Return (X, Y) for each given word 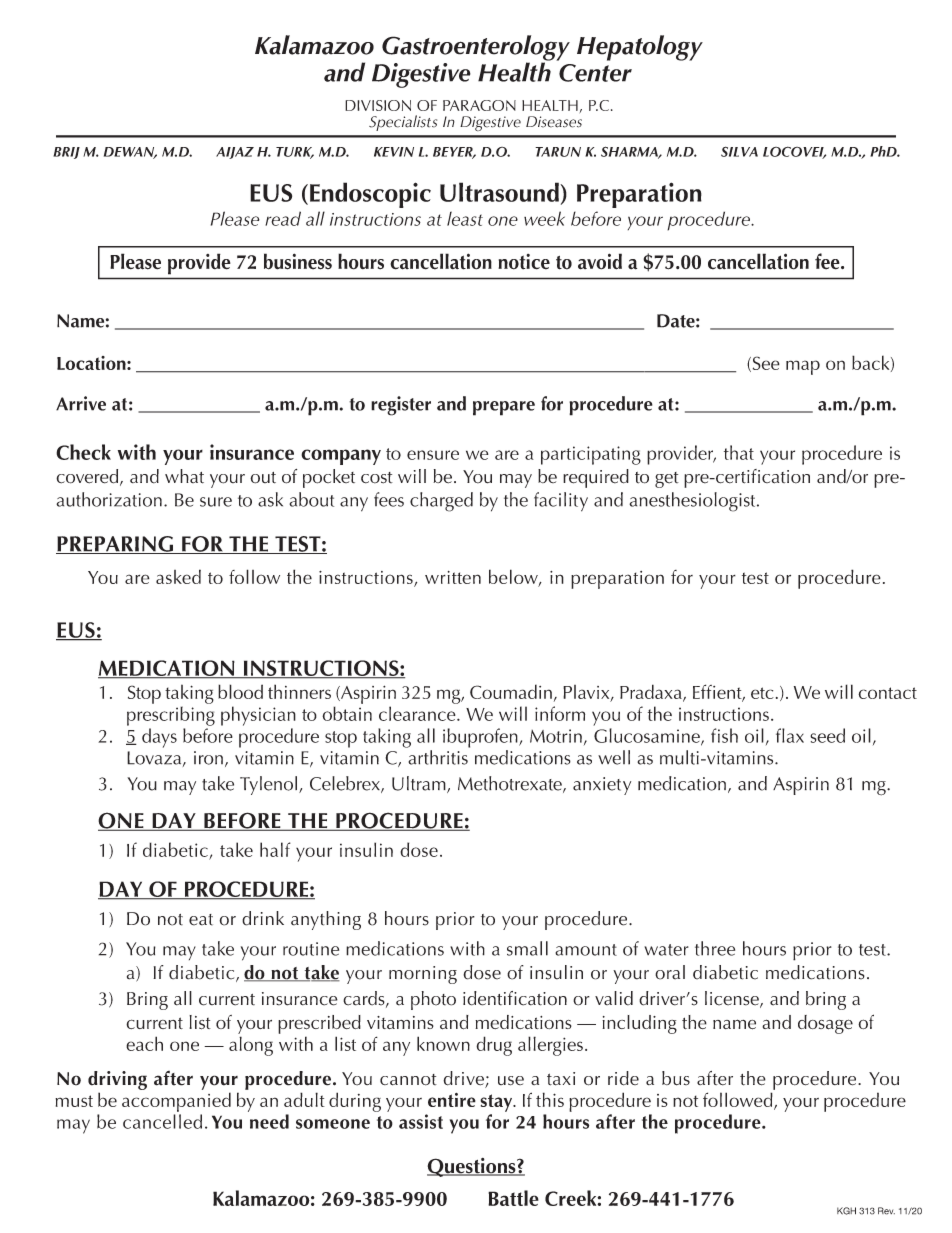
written (453, 577)
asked (178, 576)
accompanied (176, 1102)
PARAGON (479, 105)
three (715, 948)
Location (92, 363)
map (803, 367)
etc (762, 693)
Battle (513, 1198)
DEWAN (130, 153)
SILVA (739, 151)
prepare (504, 408)
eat (201, 920)
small (527, 948)
